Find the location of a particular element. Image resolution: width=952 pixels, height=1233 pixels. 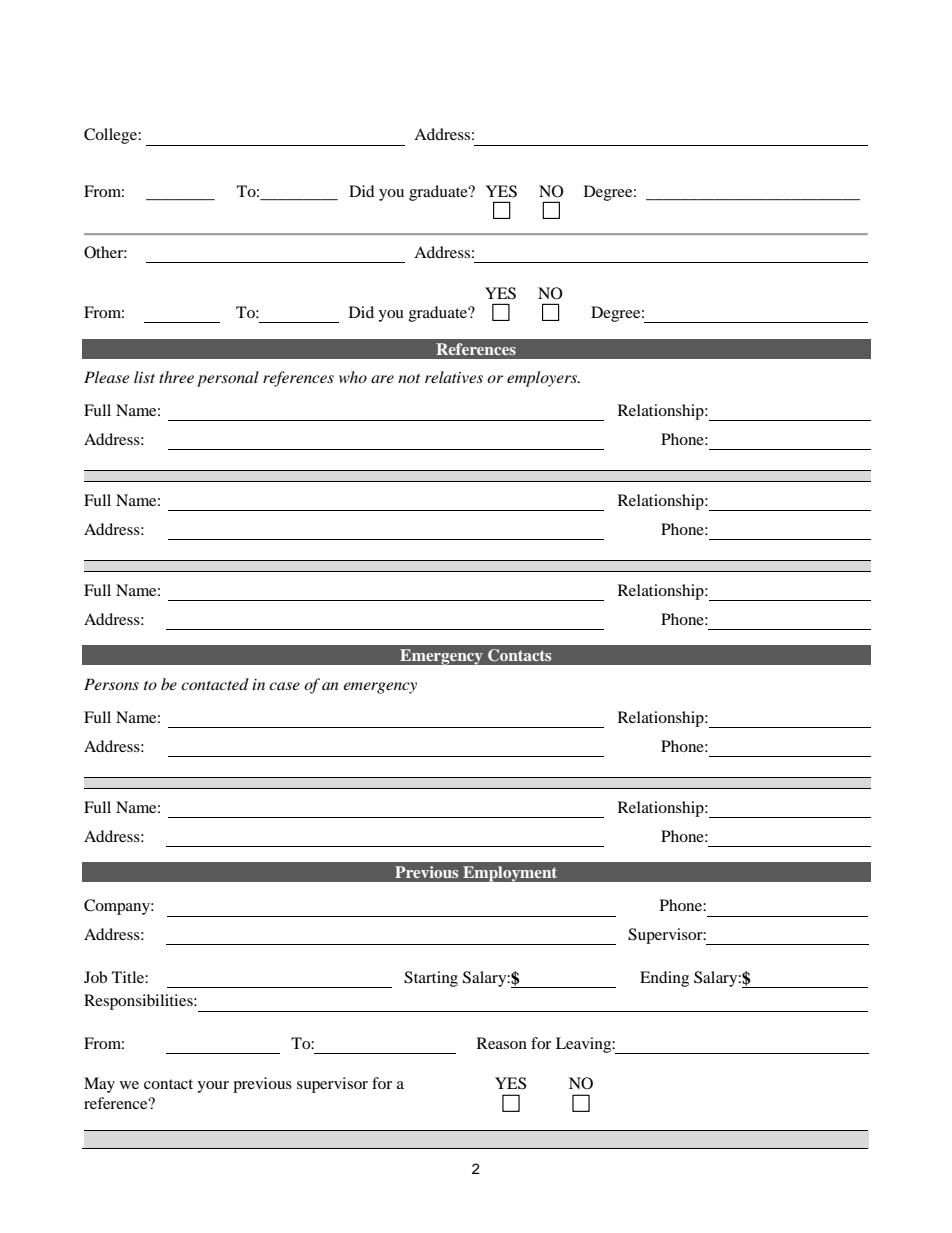

case is located at coordinates (284, 686).
